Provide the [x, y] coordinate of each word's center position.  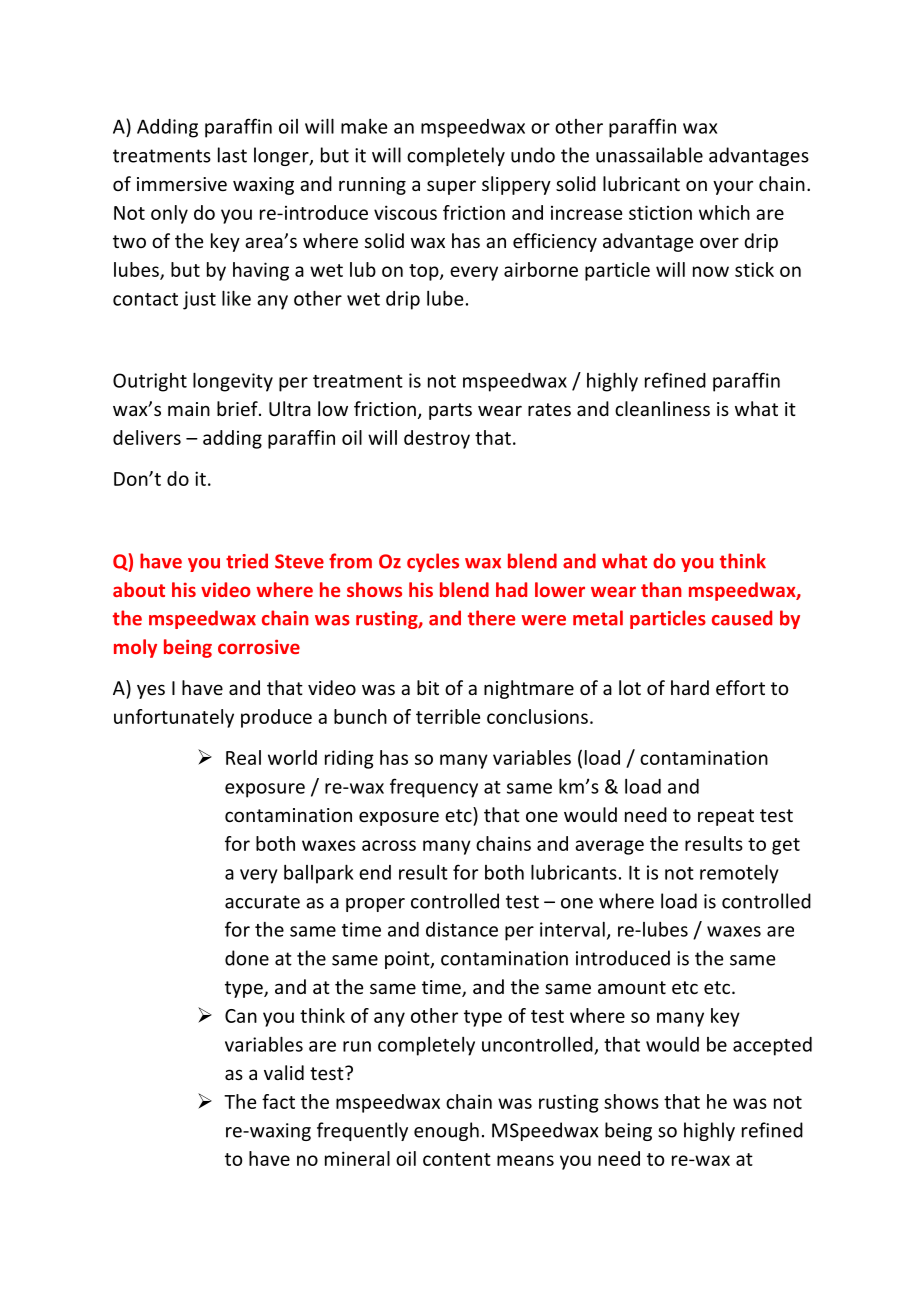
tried [247, 561]
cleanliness [662, 408]
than [661, 589]
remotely [739, 874]
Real [243, 757]
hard [690, 687]
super [451, 187]
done [247, 958]
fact [278, 1101]
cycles [433, 562]
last [232, 155]
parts [450, 411]
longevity [233, 382]
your [733, 187]
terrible [448, 716]
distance [462, 929]
